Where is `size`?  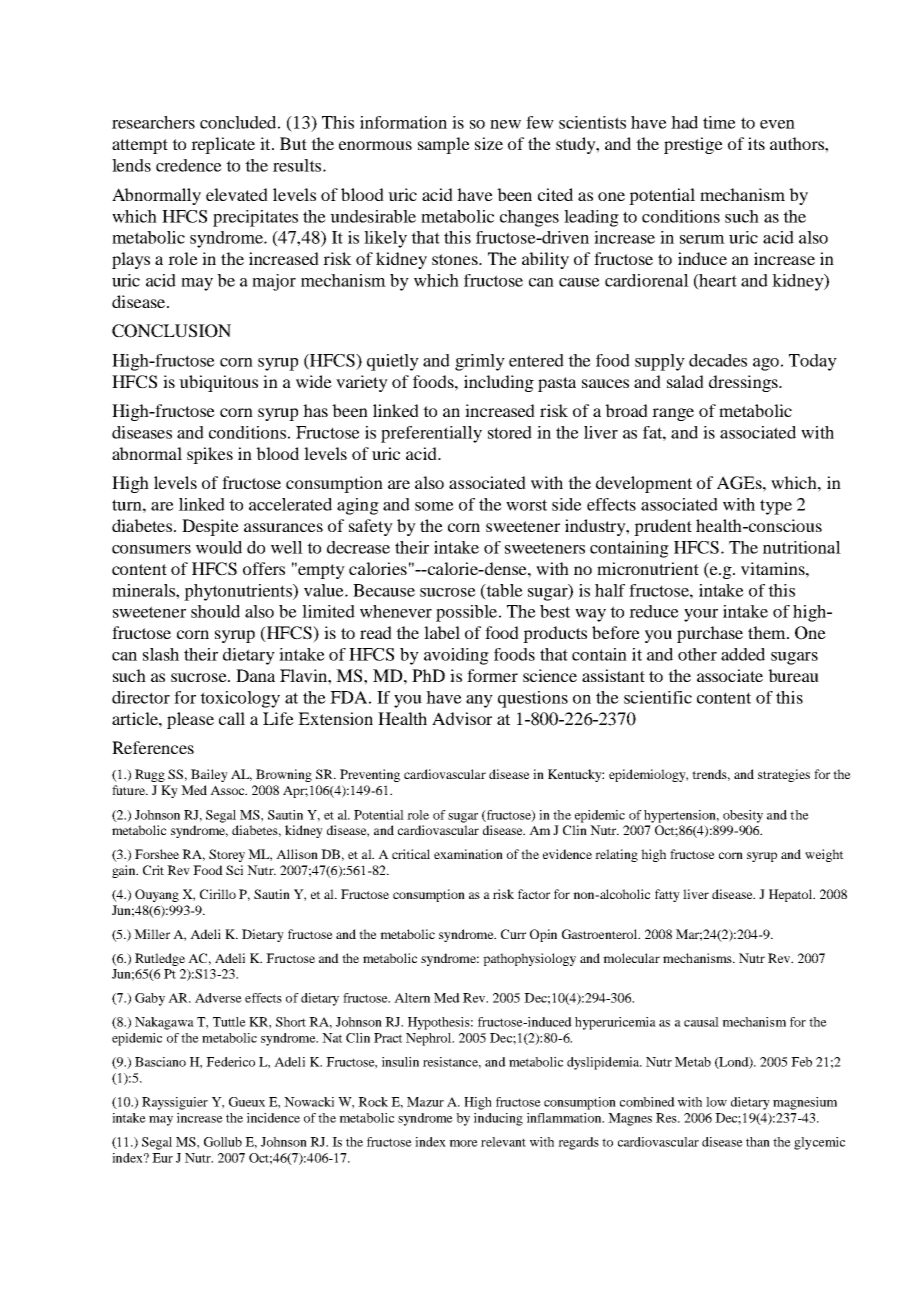 size is located at coordinates (489, 143).
